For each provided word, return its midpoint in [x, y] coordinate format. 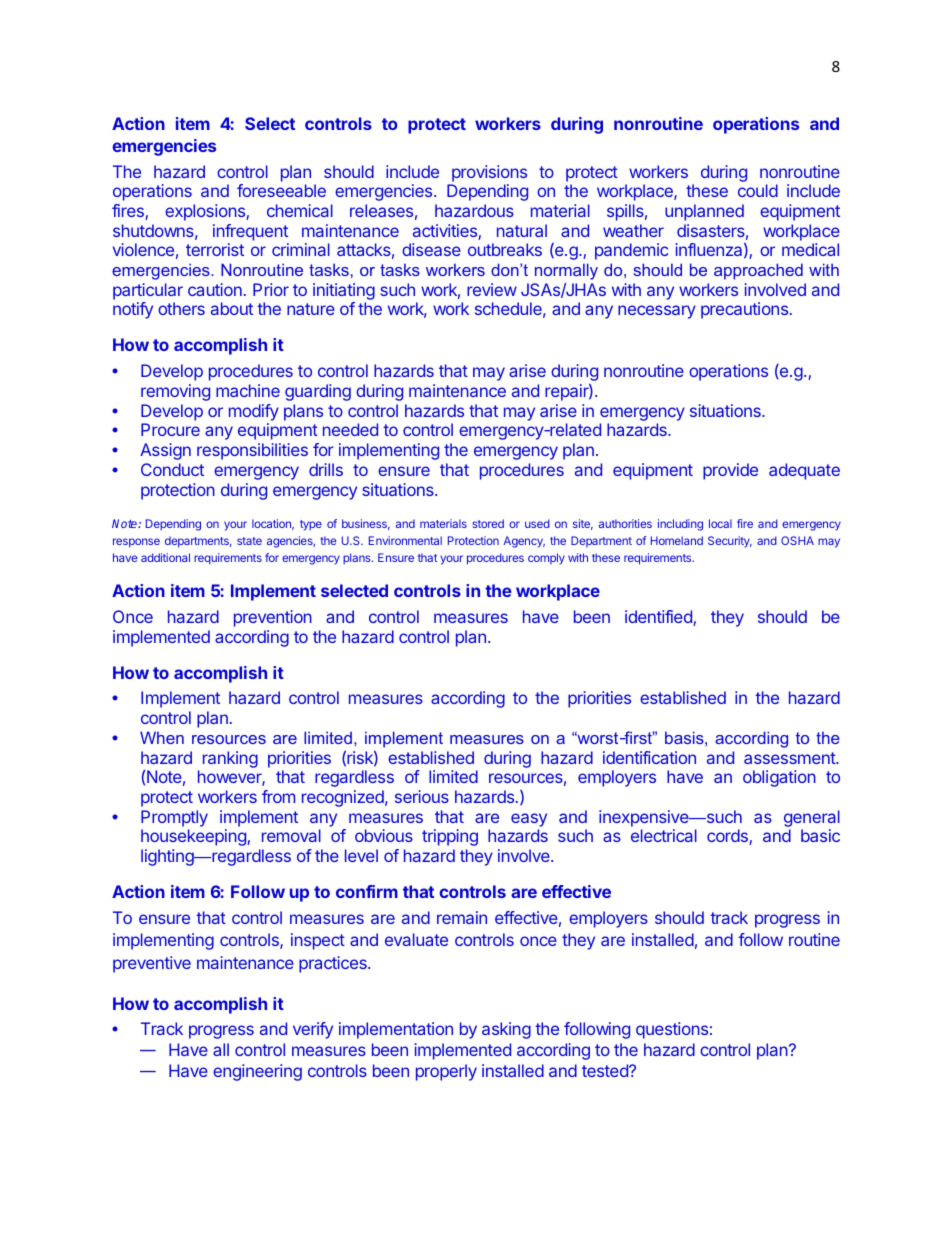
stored [488, 523]
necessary [657, 312]
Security [730, 542]
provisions [489, 173]
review [492, 289]
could [758, 190]
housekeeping [194, 837]
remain [462, 917]
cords [728, 837]
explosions [206, 212]
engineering [257, 1072]
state [249, 541]
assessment [790, 758]
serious [422, 796]
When [162, 737]
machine [248, 390]
